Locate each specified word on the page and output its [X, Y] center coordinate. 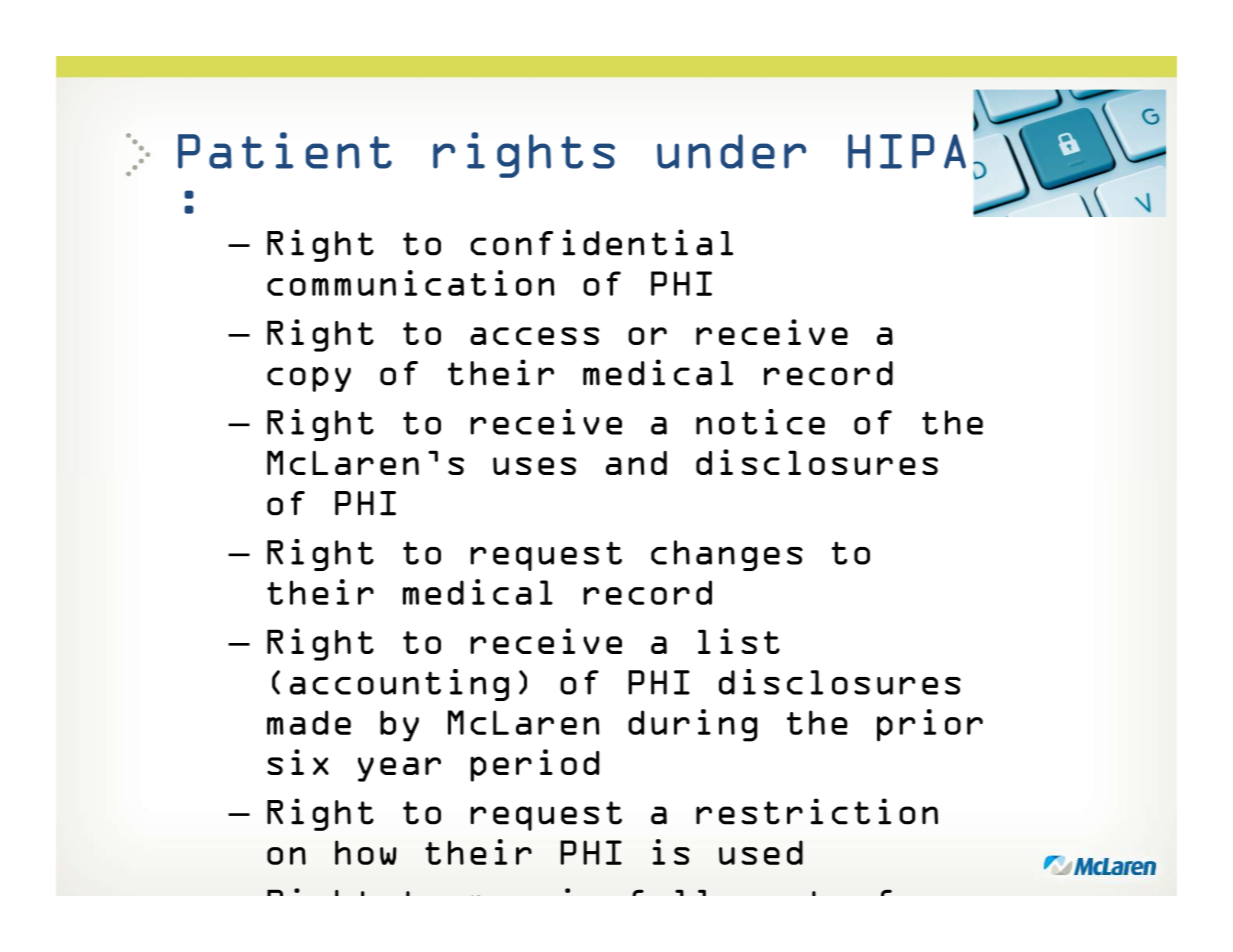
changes [727, 555]
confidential [602, 242]
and [636, 463]
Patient [285, 150]
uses [534, 466]
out [814, 893]
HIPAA [924, 151]
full [669, 892]
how [366, 852]
